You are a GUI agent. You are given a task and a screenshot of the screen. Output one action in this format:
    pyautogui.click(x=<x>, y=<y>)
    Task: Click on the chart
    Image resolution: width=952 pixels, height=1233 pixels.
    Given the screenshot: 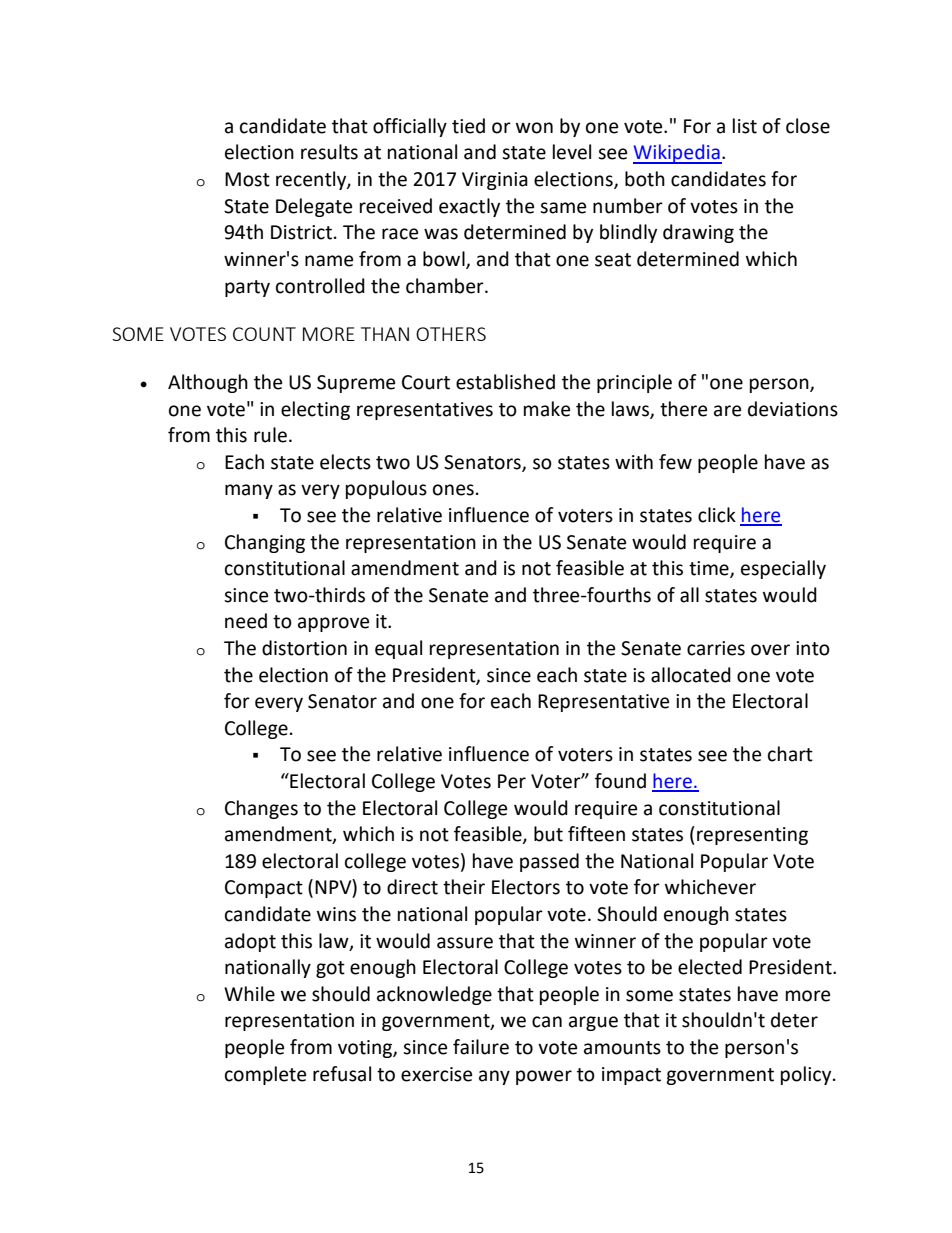 What is the action you would take?
    pyautogui.click(x=790, y=754)
